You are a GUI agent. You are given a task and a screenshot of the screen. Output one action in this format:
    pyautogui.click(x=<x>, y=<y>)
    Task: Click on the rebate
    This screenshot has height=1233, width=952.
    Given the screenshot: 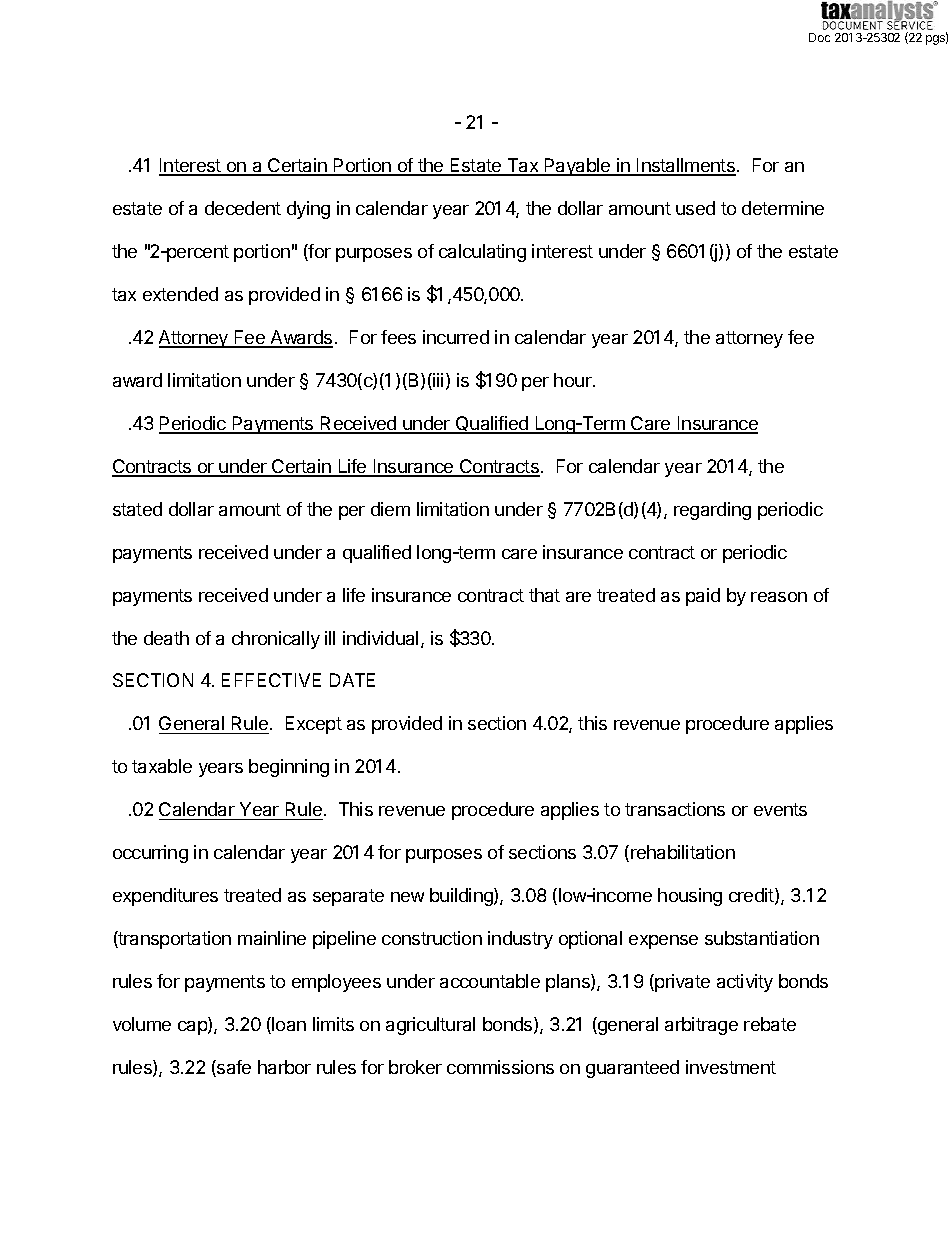 What is the action you would take?
    pyautogui.click(x=770, y=1024)
